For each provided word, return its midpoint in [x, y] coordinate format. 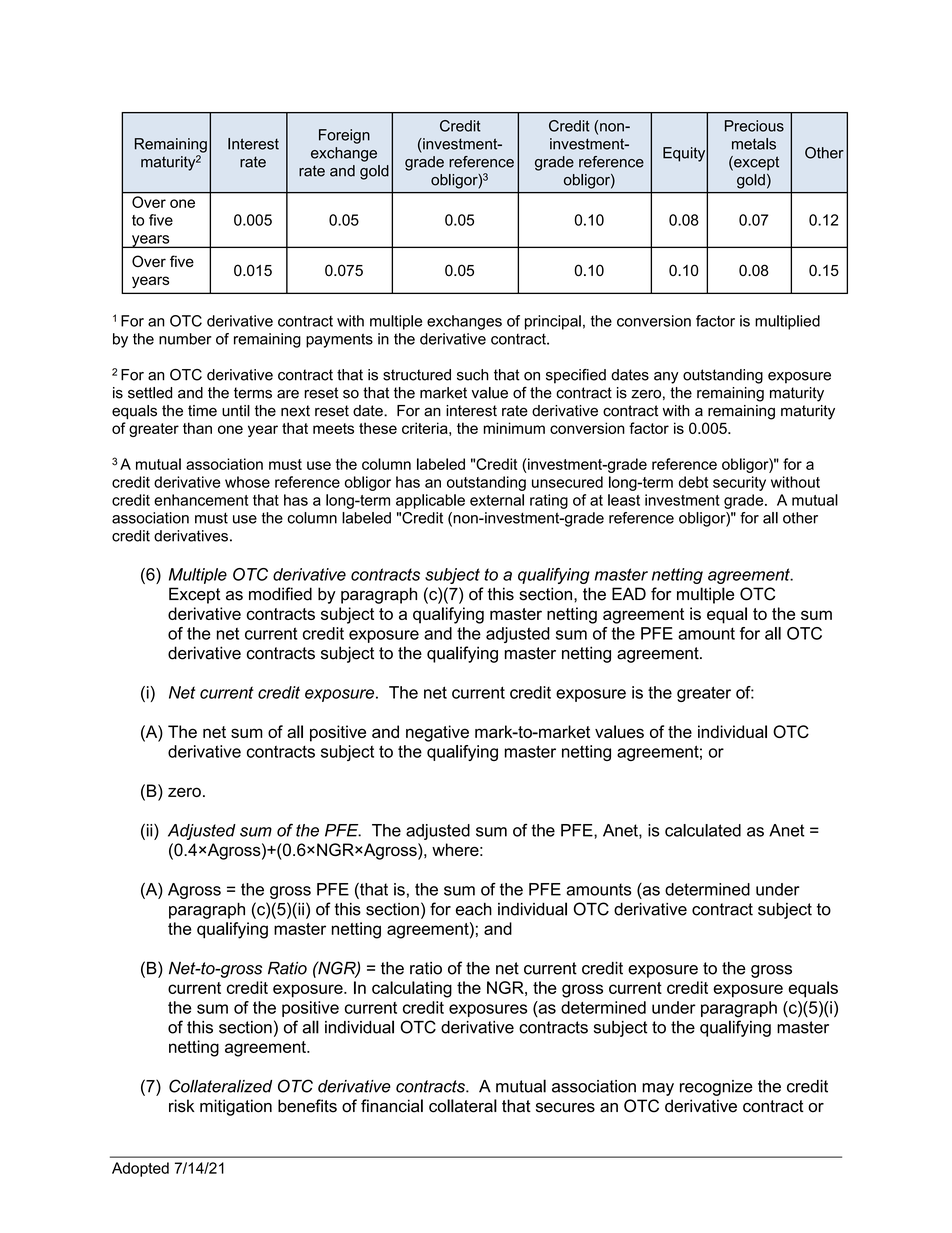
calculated [703, 830]
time [202, 411]
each [474, 909]
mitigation [236, 1107]
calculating [412, 989]
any [666, 378]
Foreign [344, 136]
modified [280, 594]
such [473, 375]
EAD [629, 593]
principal [553, 322]
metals [754, 144]
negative [437, 733]
